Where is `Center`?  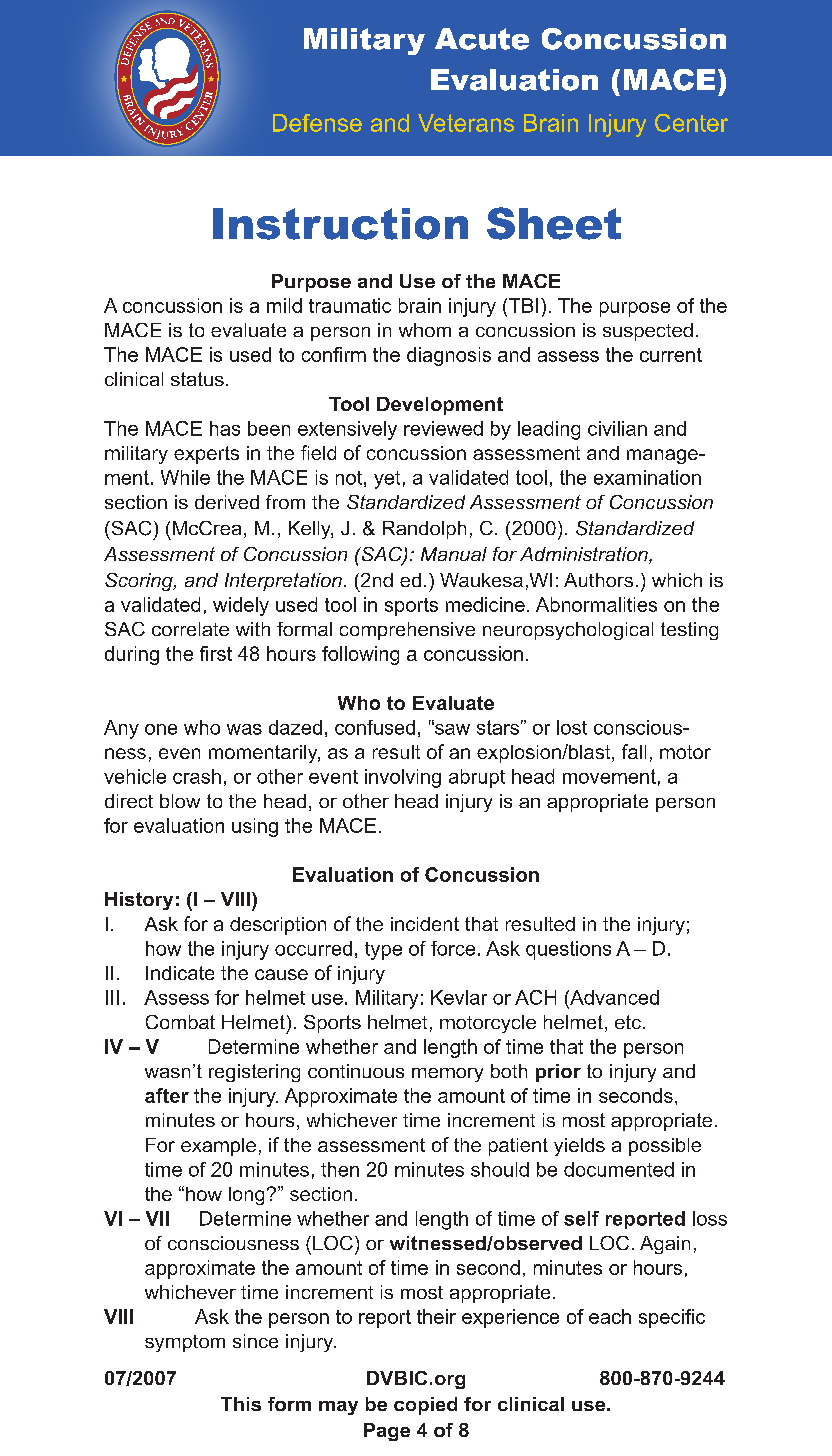
Center is located at coordinates (691, 123).
